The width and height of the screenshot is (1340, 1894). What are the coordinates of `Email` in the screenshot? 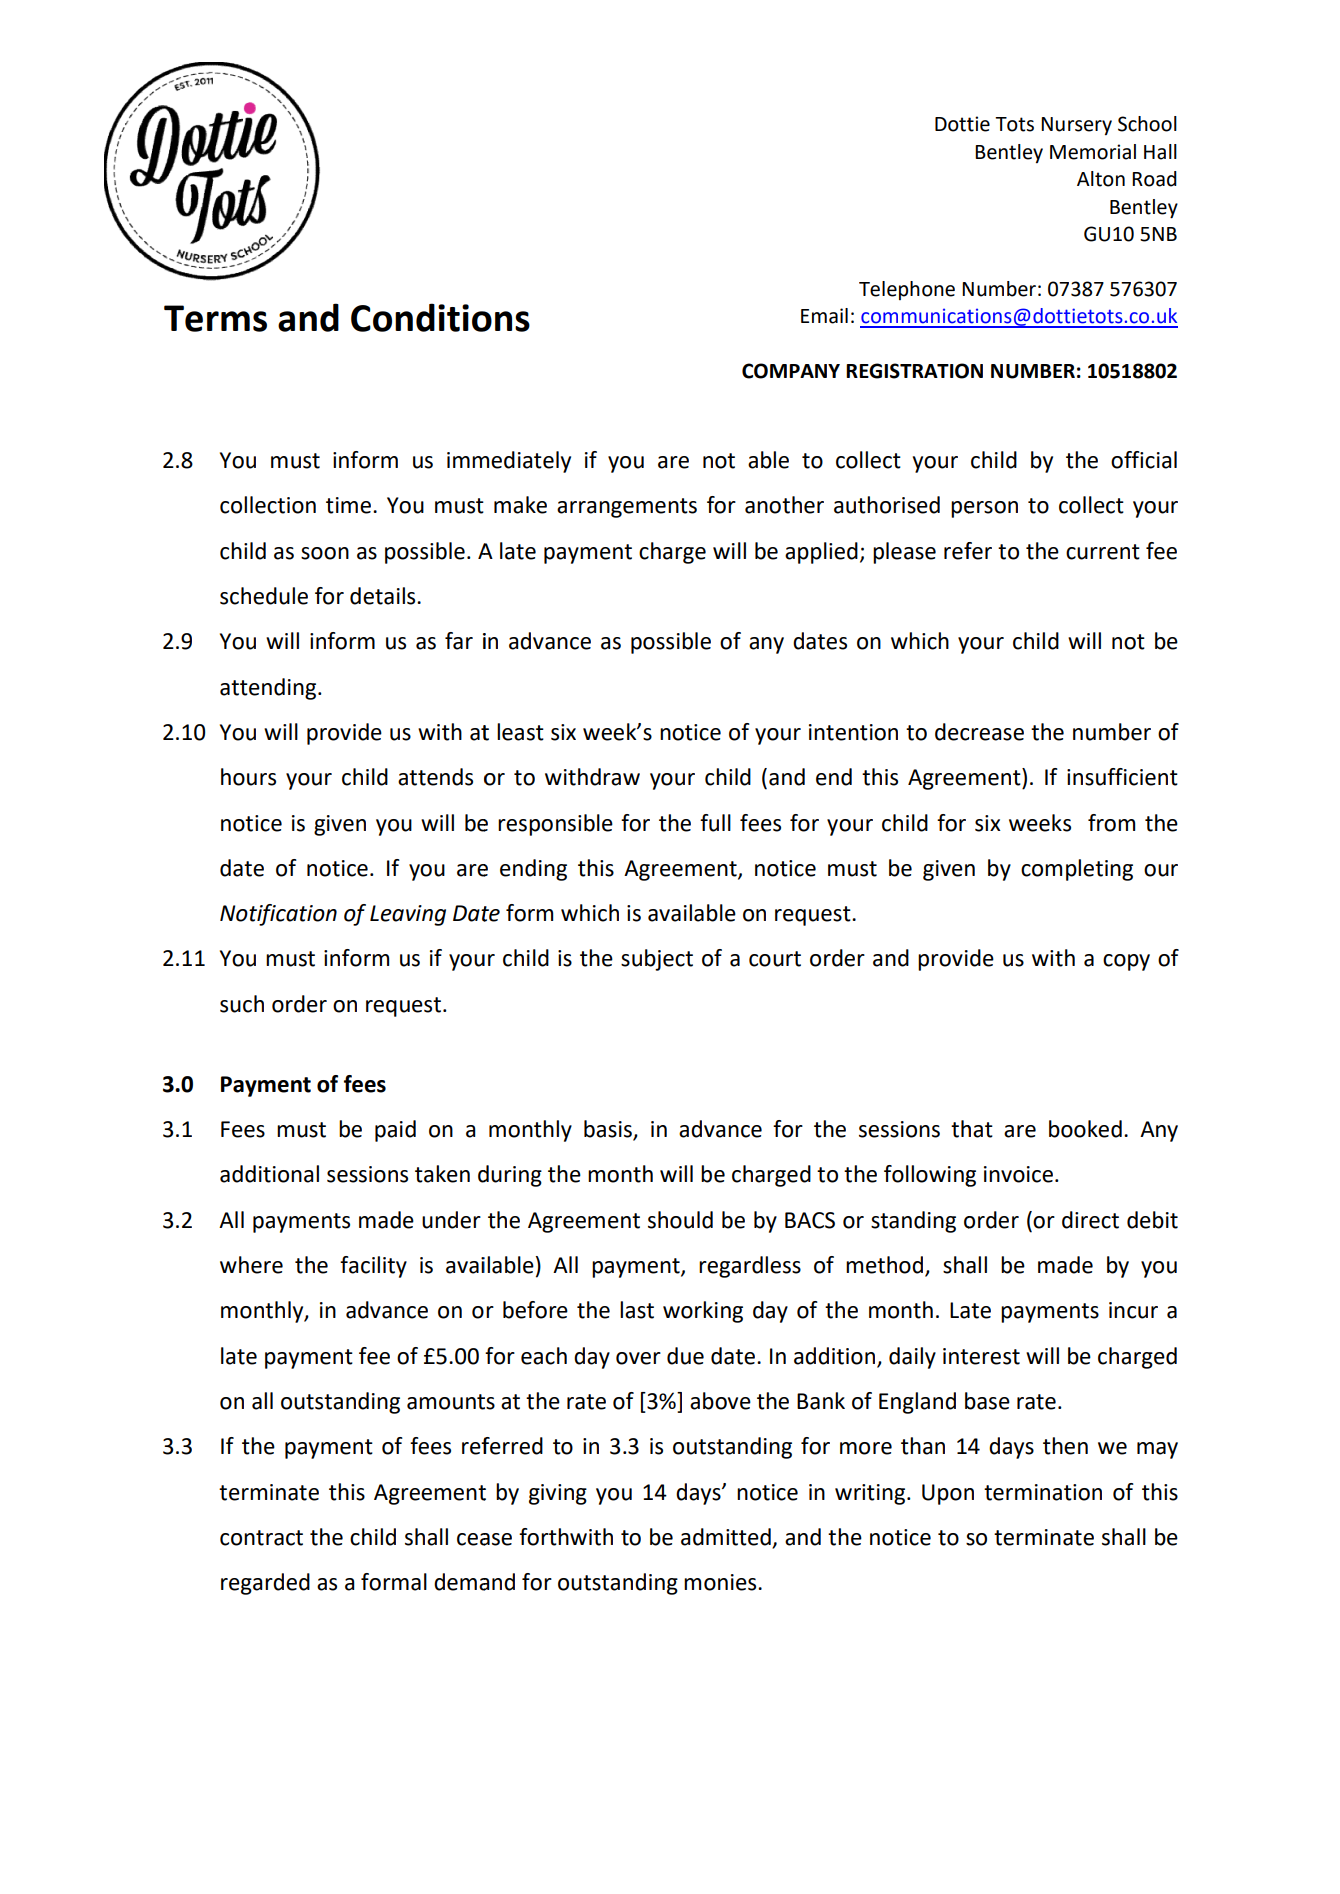 It's located at (824, 316).
